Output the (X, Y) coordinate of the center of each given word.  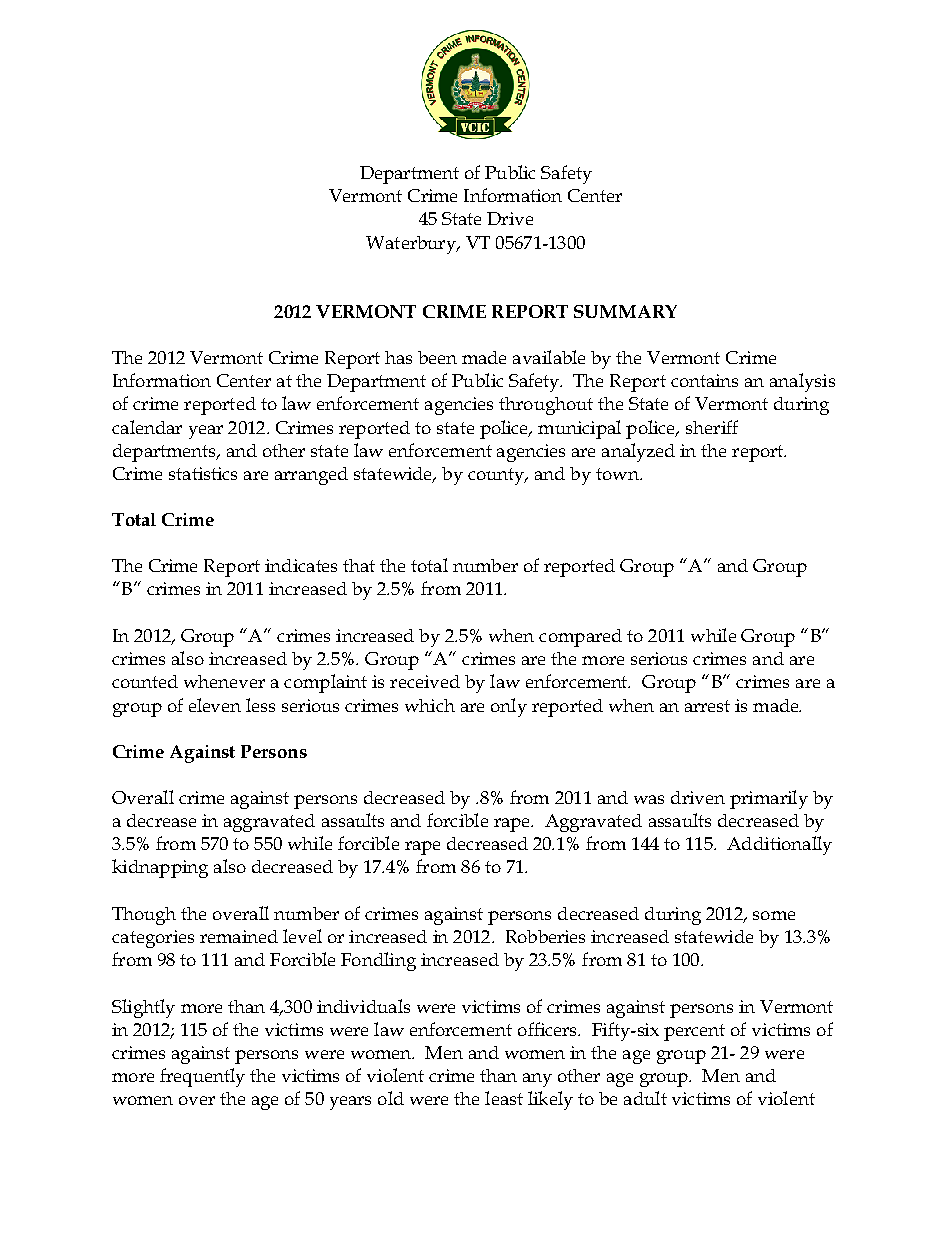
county (497, 476)
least (504, 1098)
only (509, 707)
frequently (202, 1077)
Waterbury (412, 245)
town (618, 474)
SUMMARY (625, 311)
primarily (769, 799)
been (437, 357)
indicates (301, 565)
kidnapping (160, 868)
